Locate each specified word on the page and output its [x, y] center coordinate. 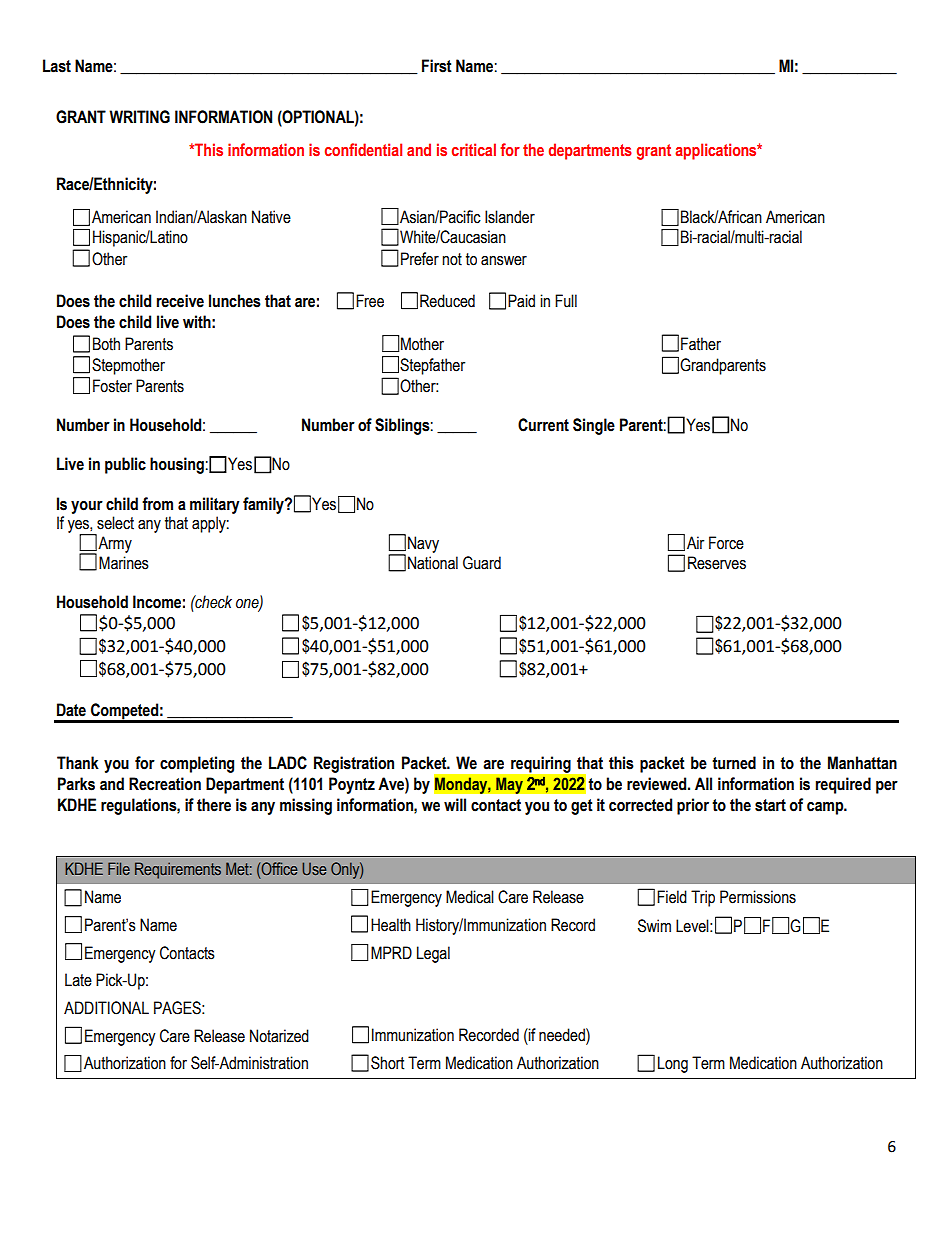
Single [594, 426]
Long [673, 1064]
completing [197, 764]
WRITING [139, 117]
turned [734, 763]
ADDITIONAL [106, 1008]
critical [474, 149]
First [437, 66]
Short [387, 1063]
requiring [541, 764]
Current [543, 425]
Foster [112, 386]
